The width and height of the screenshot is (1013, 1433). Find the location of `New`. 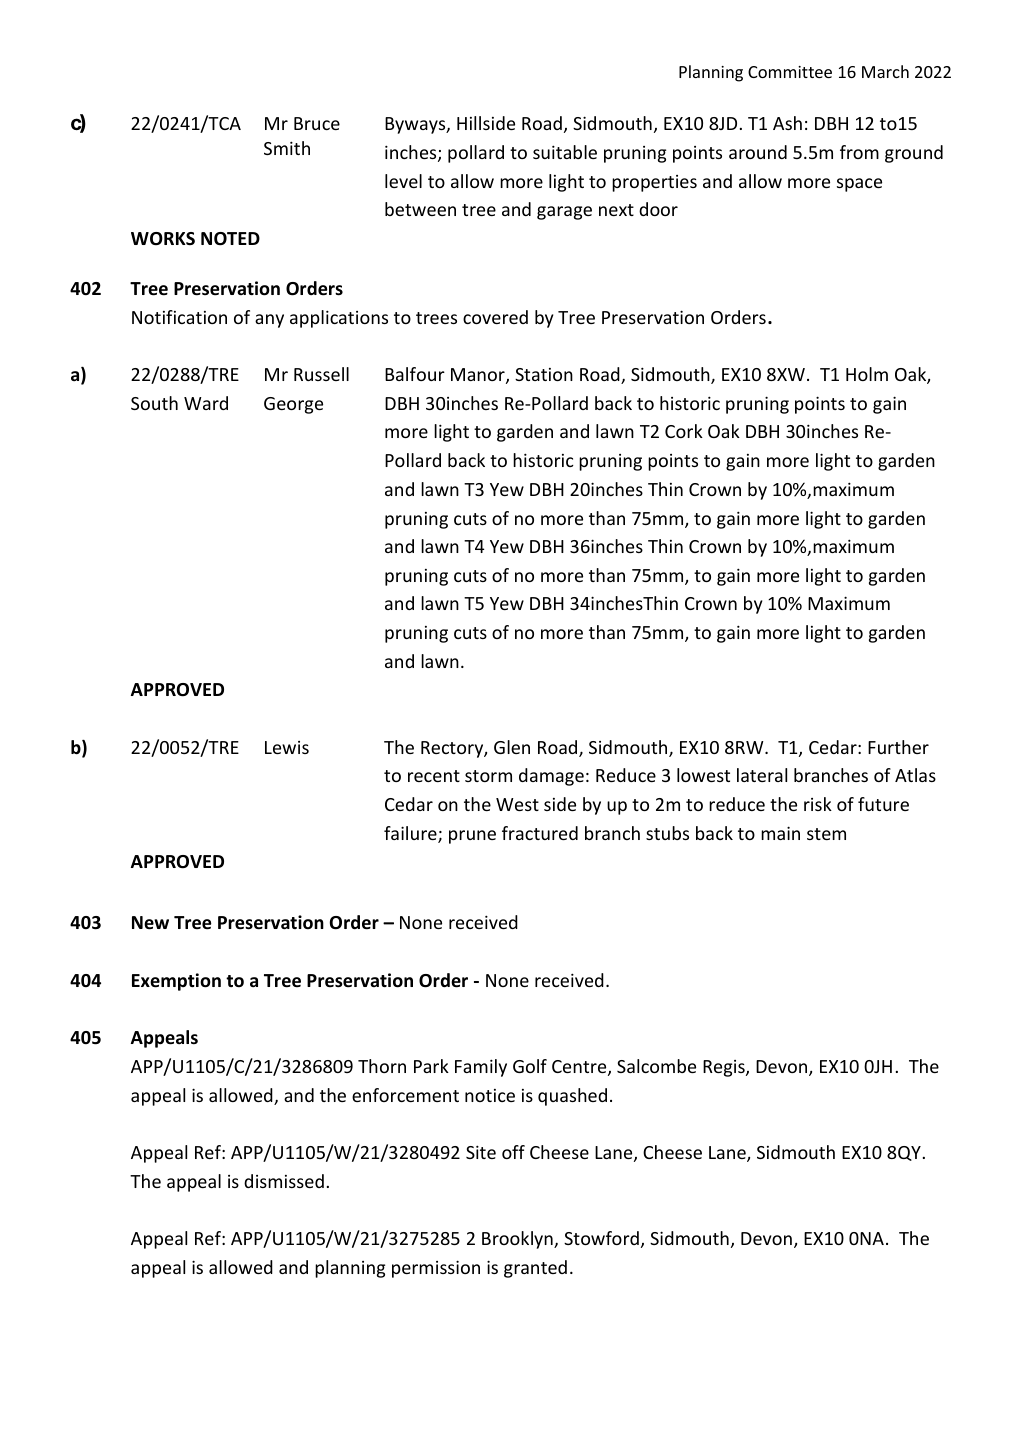

New is located at coordinates (150, 923).
